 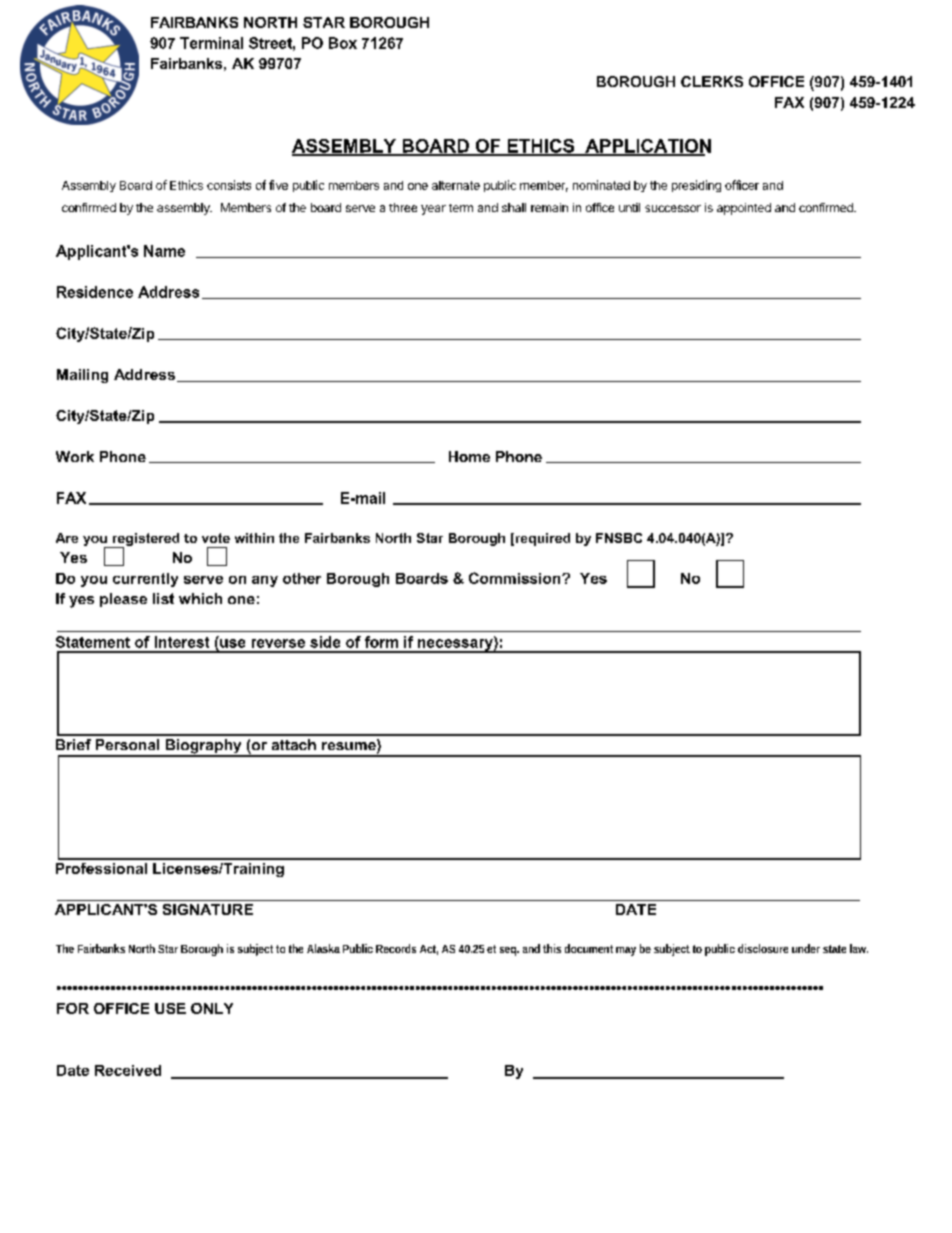 I want to click on CLERKS, so click(x=712, y=81).
